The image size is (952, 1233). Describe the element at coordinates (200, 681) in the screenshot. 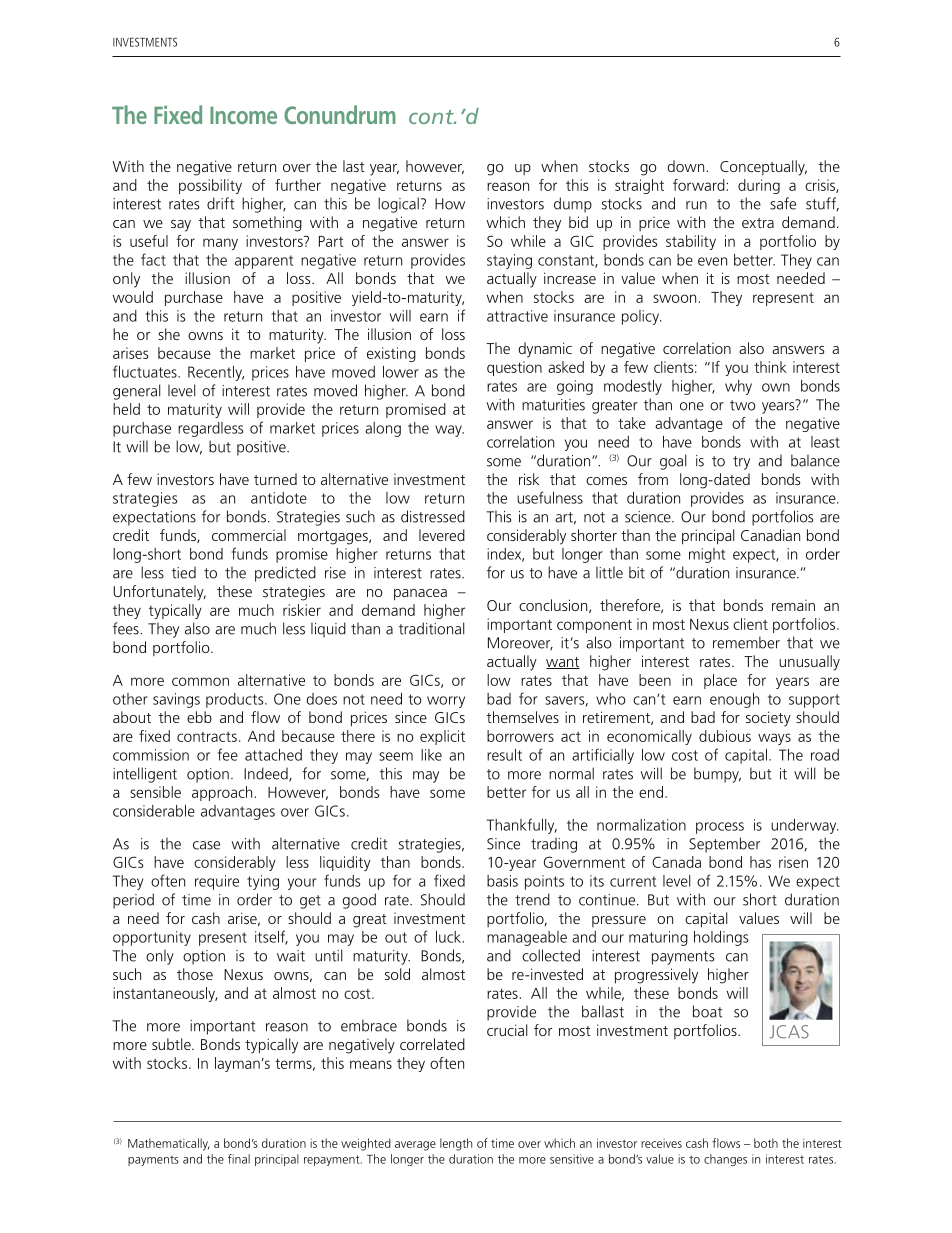

I see `common` at that location.
